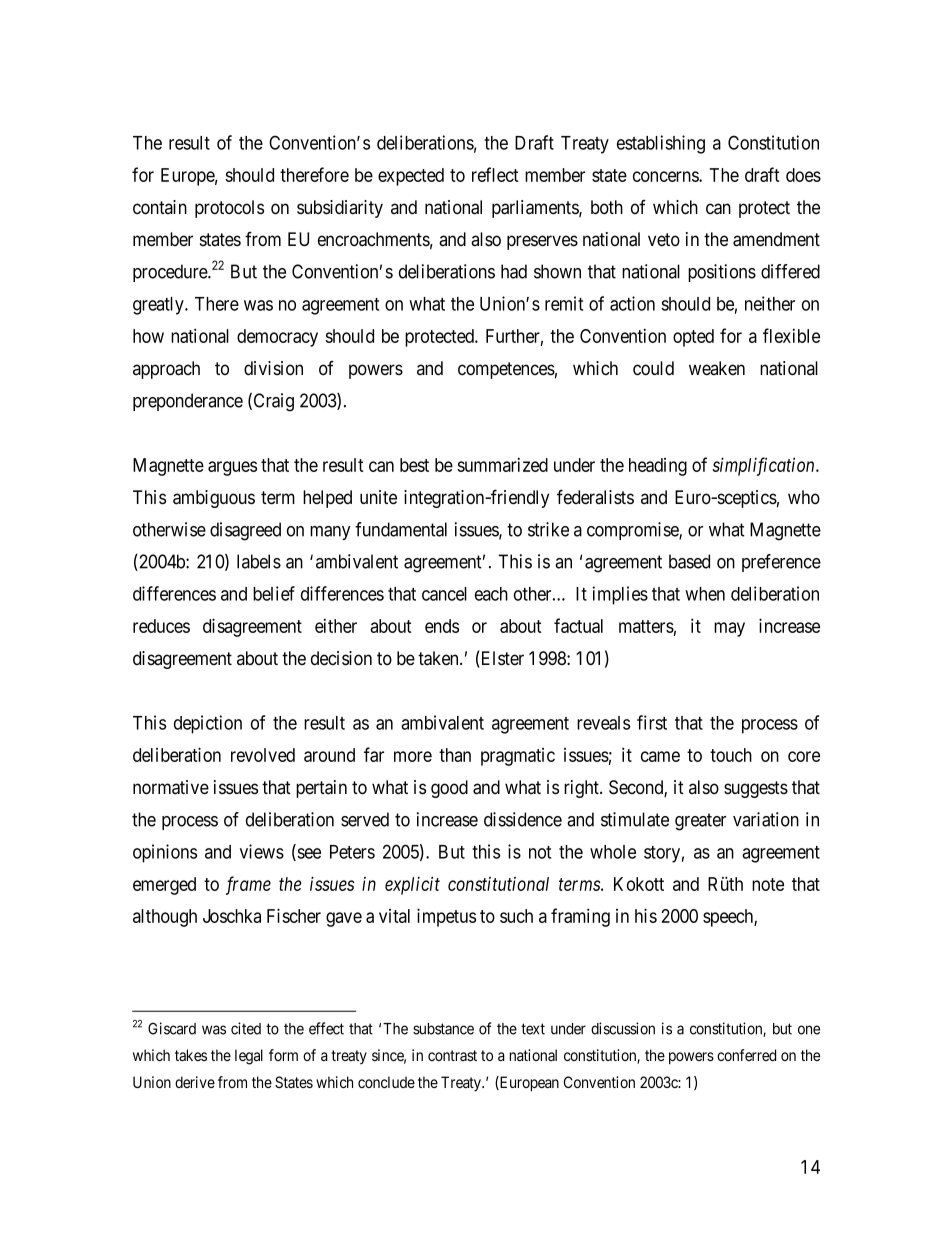 The image size is (952, 1233). Describe the element at coordinates (452, 1055) in the screenshot. I see `contrast` at that location.
